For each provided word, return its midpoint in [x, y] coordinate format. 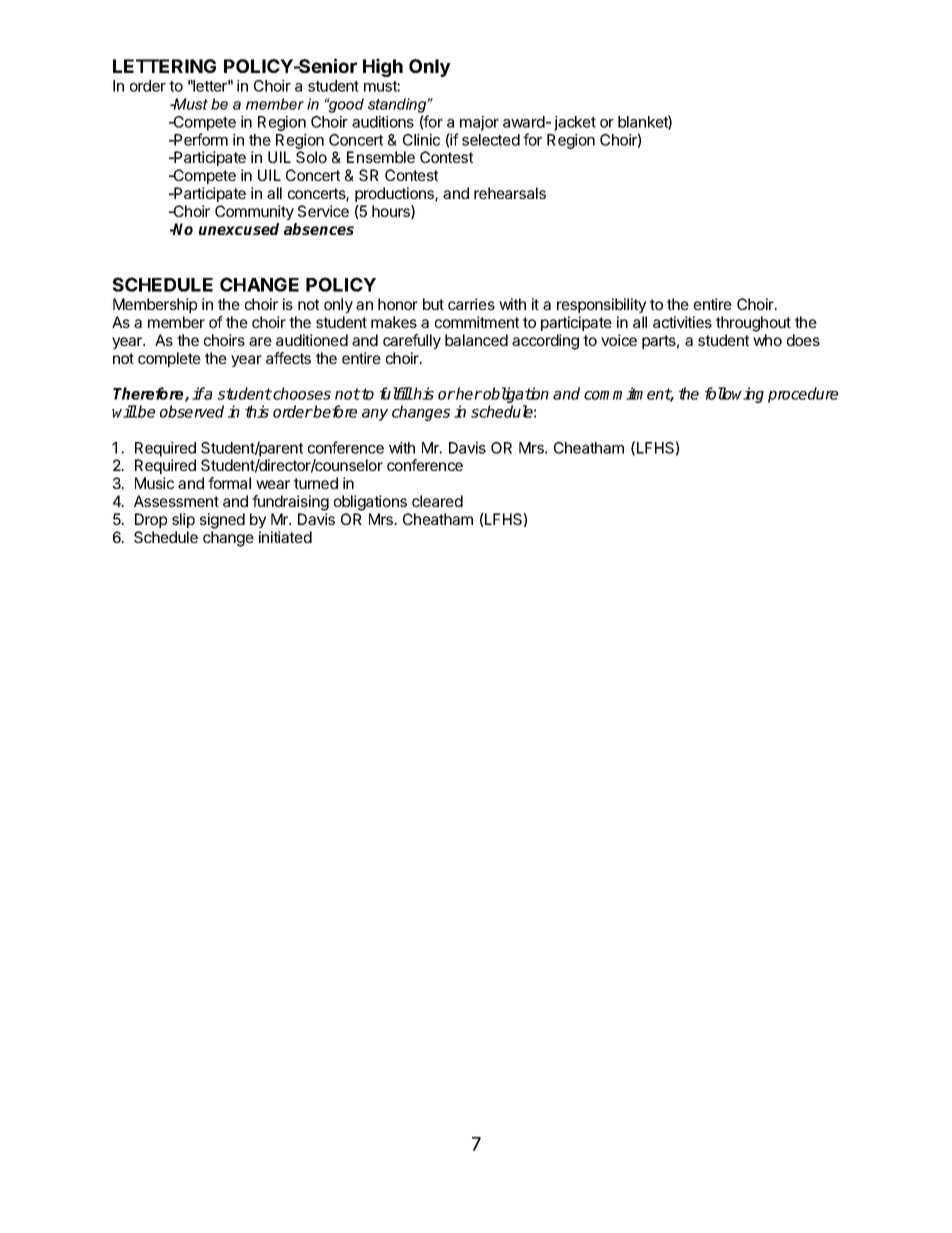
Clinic [421, 140]
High [383, 67]
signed [222, 521]
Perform [200, 139]
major [479, 123]
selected [491, 140]
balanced [476, 340]
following [734, 395]
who [767, 340]
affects [288, 358]
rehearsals [510, 193]
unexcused [239, 229]
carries [471, 304]
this [257, 411]
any [375, 415]
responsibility [601, 305]
